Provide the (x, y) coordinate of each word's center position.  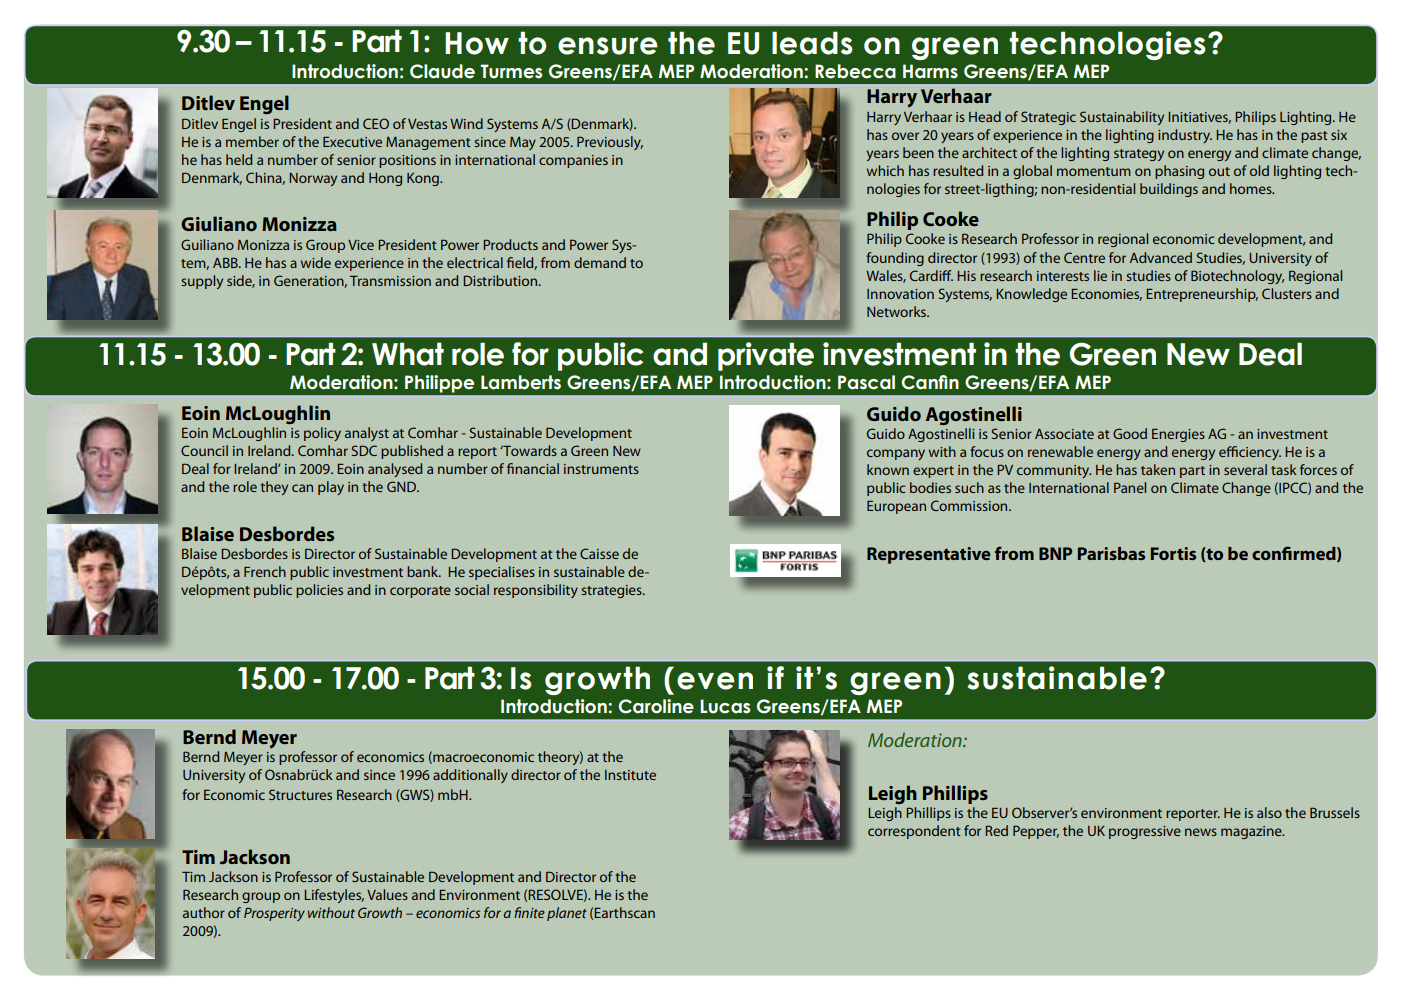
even (715, 681)
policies (319, 591)
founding (895, 259)
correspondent (914, 832)
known (888, 469)
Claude (442, 71)
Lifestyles (334, 896)
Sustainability (1122, 118)
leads (812, 43)
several (1245, 469)
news (1201, 832)
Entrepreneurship (1202, 295)
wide (316, 262)
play (331, 488)
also (1269, 812)
